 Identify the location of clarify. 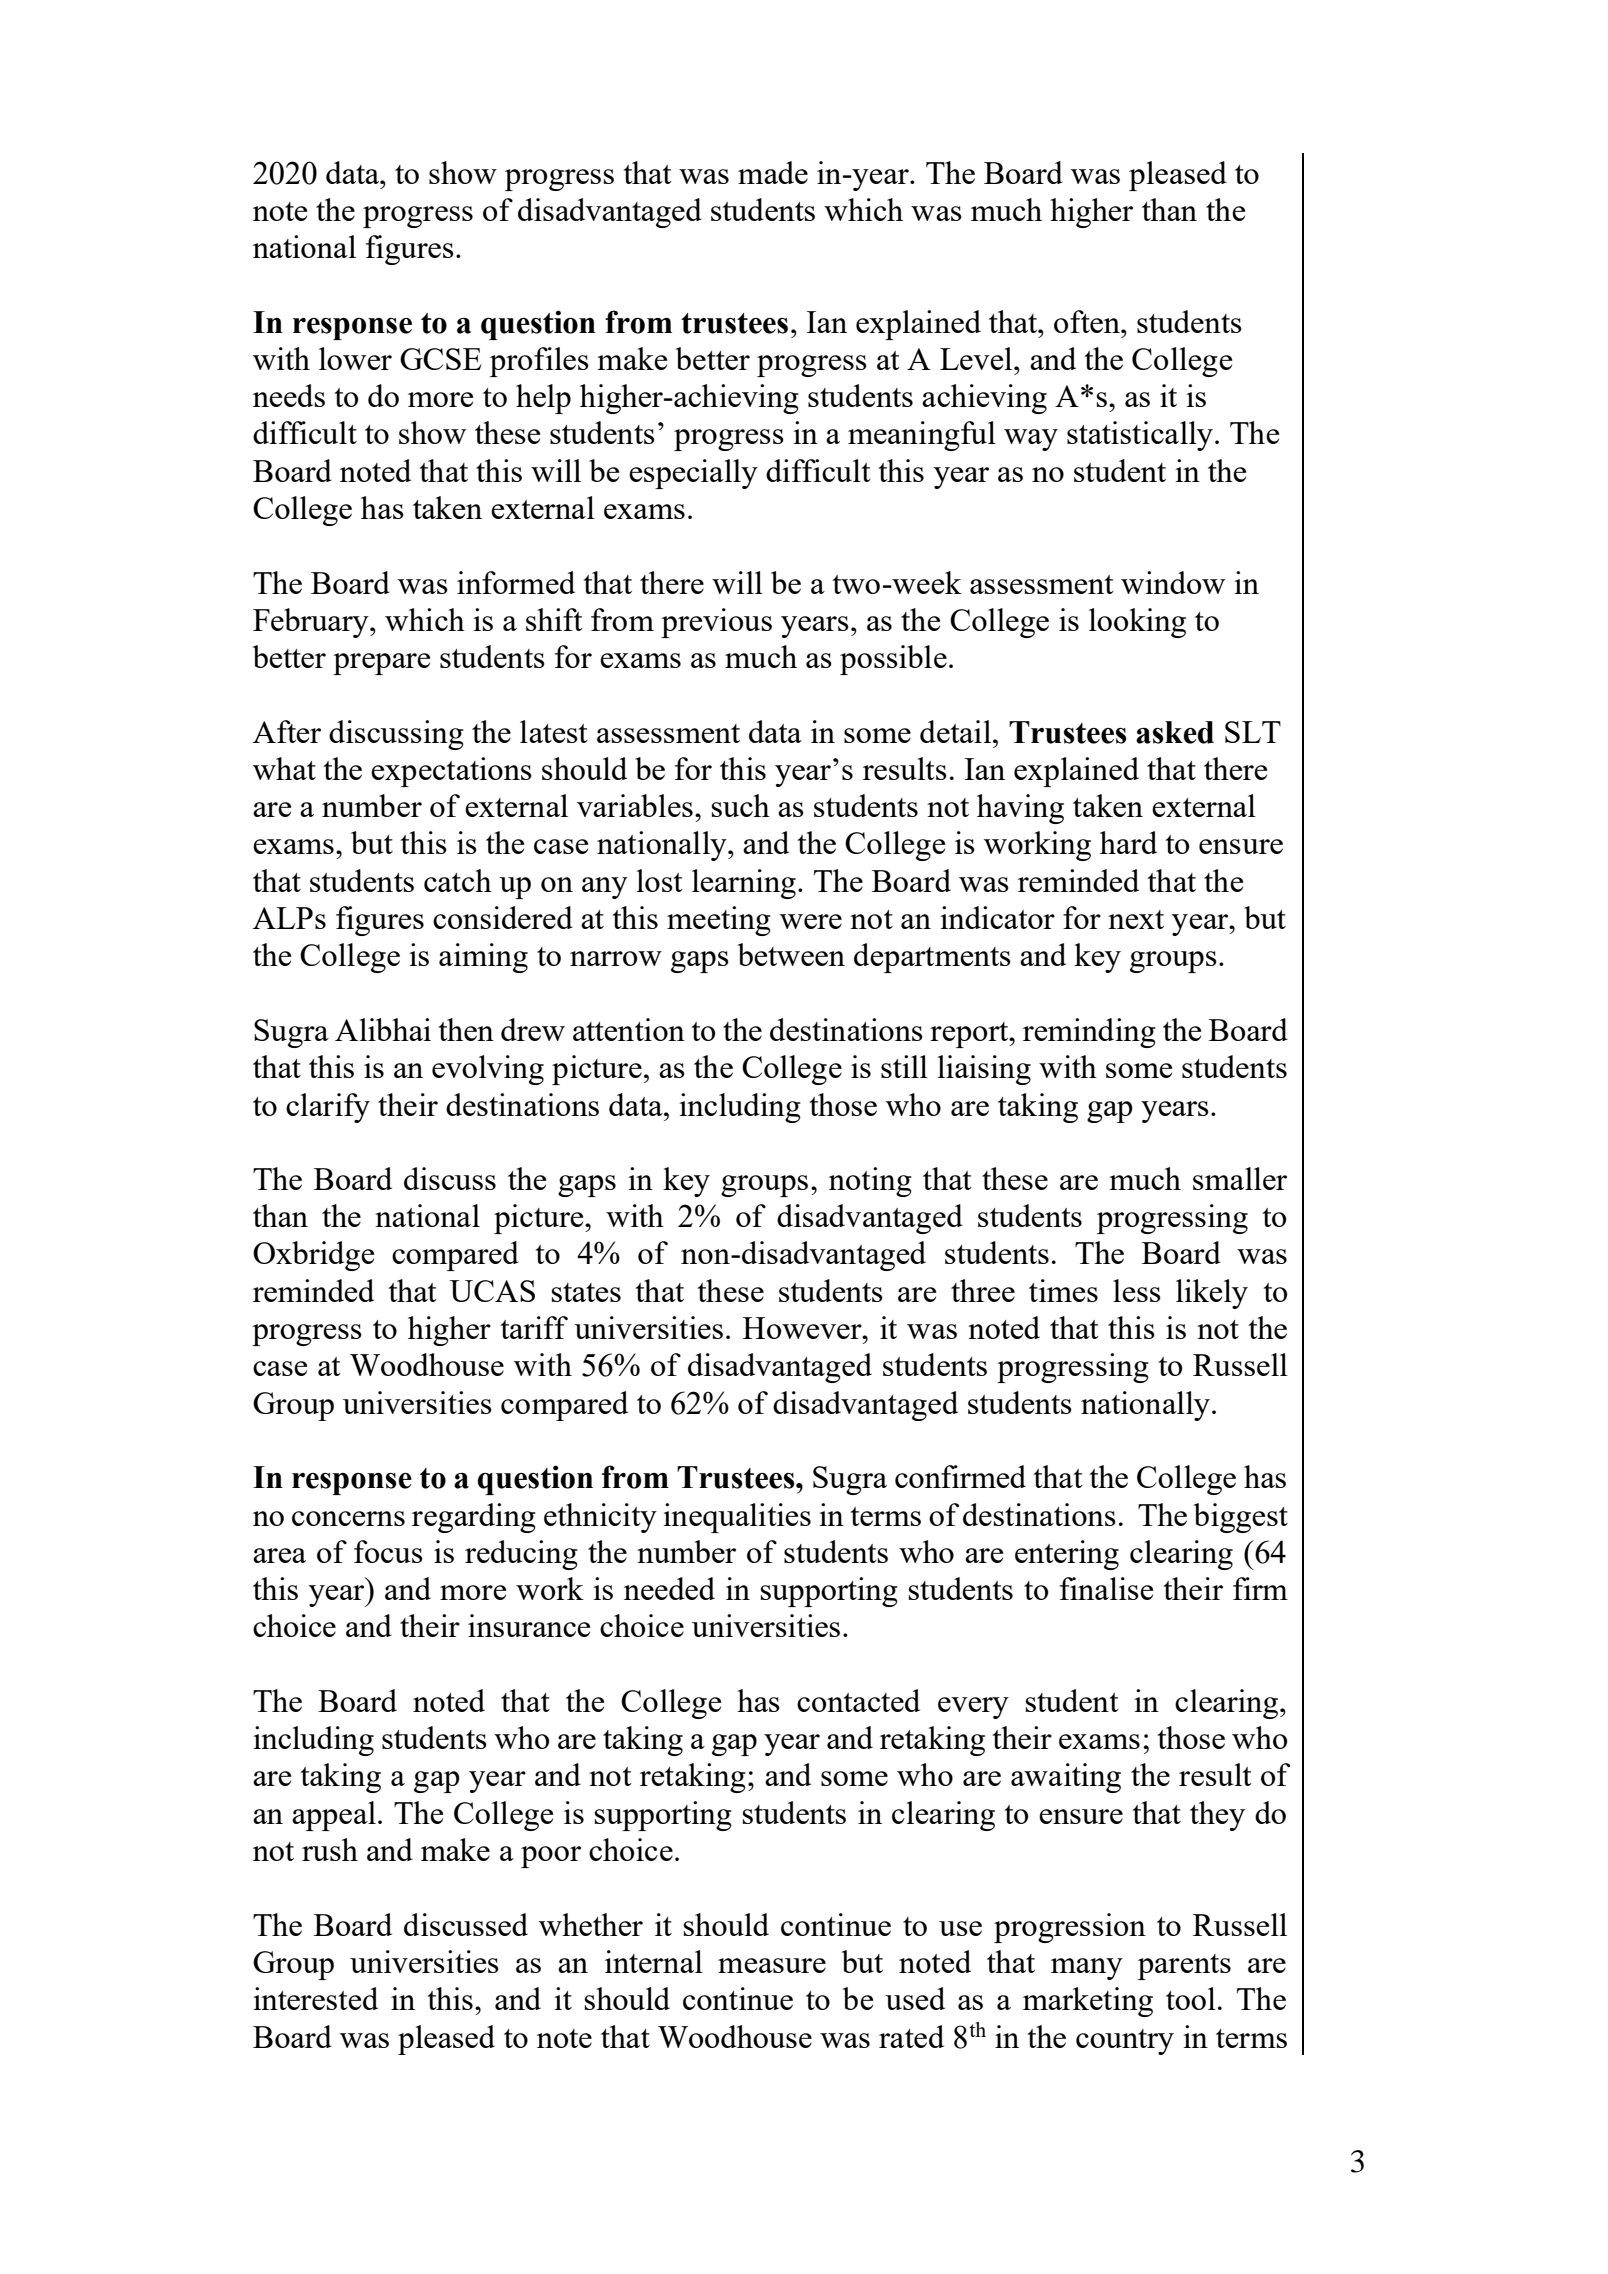
(328, 1108).
